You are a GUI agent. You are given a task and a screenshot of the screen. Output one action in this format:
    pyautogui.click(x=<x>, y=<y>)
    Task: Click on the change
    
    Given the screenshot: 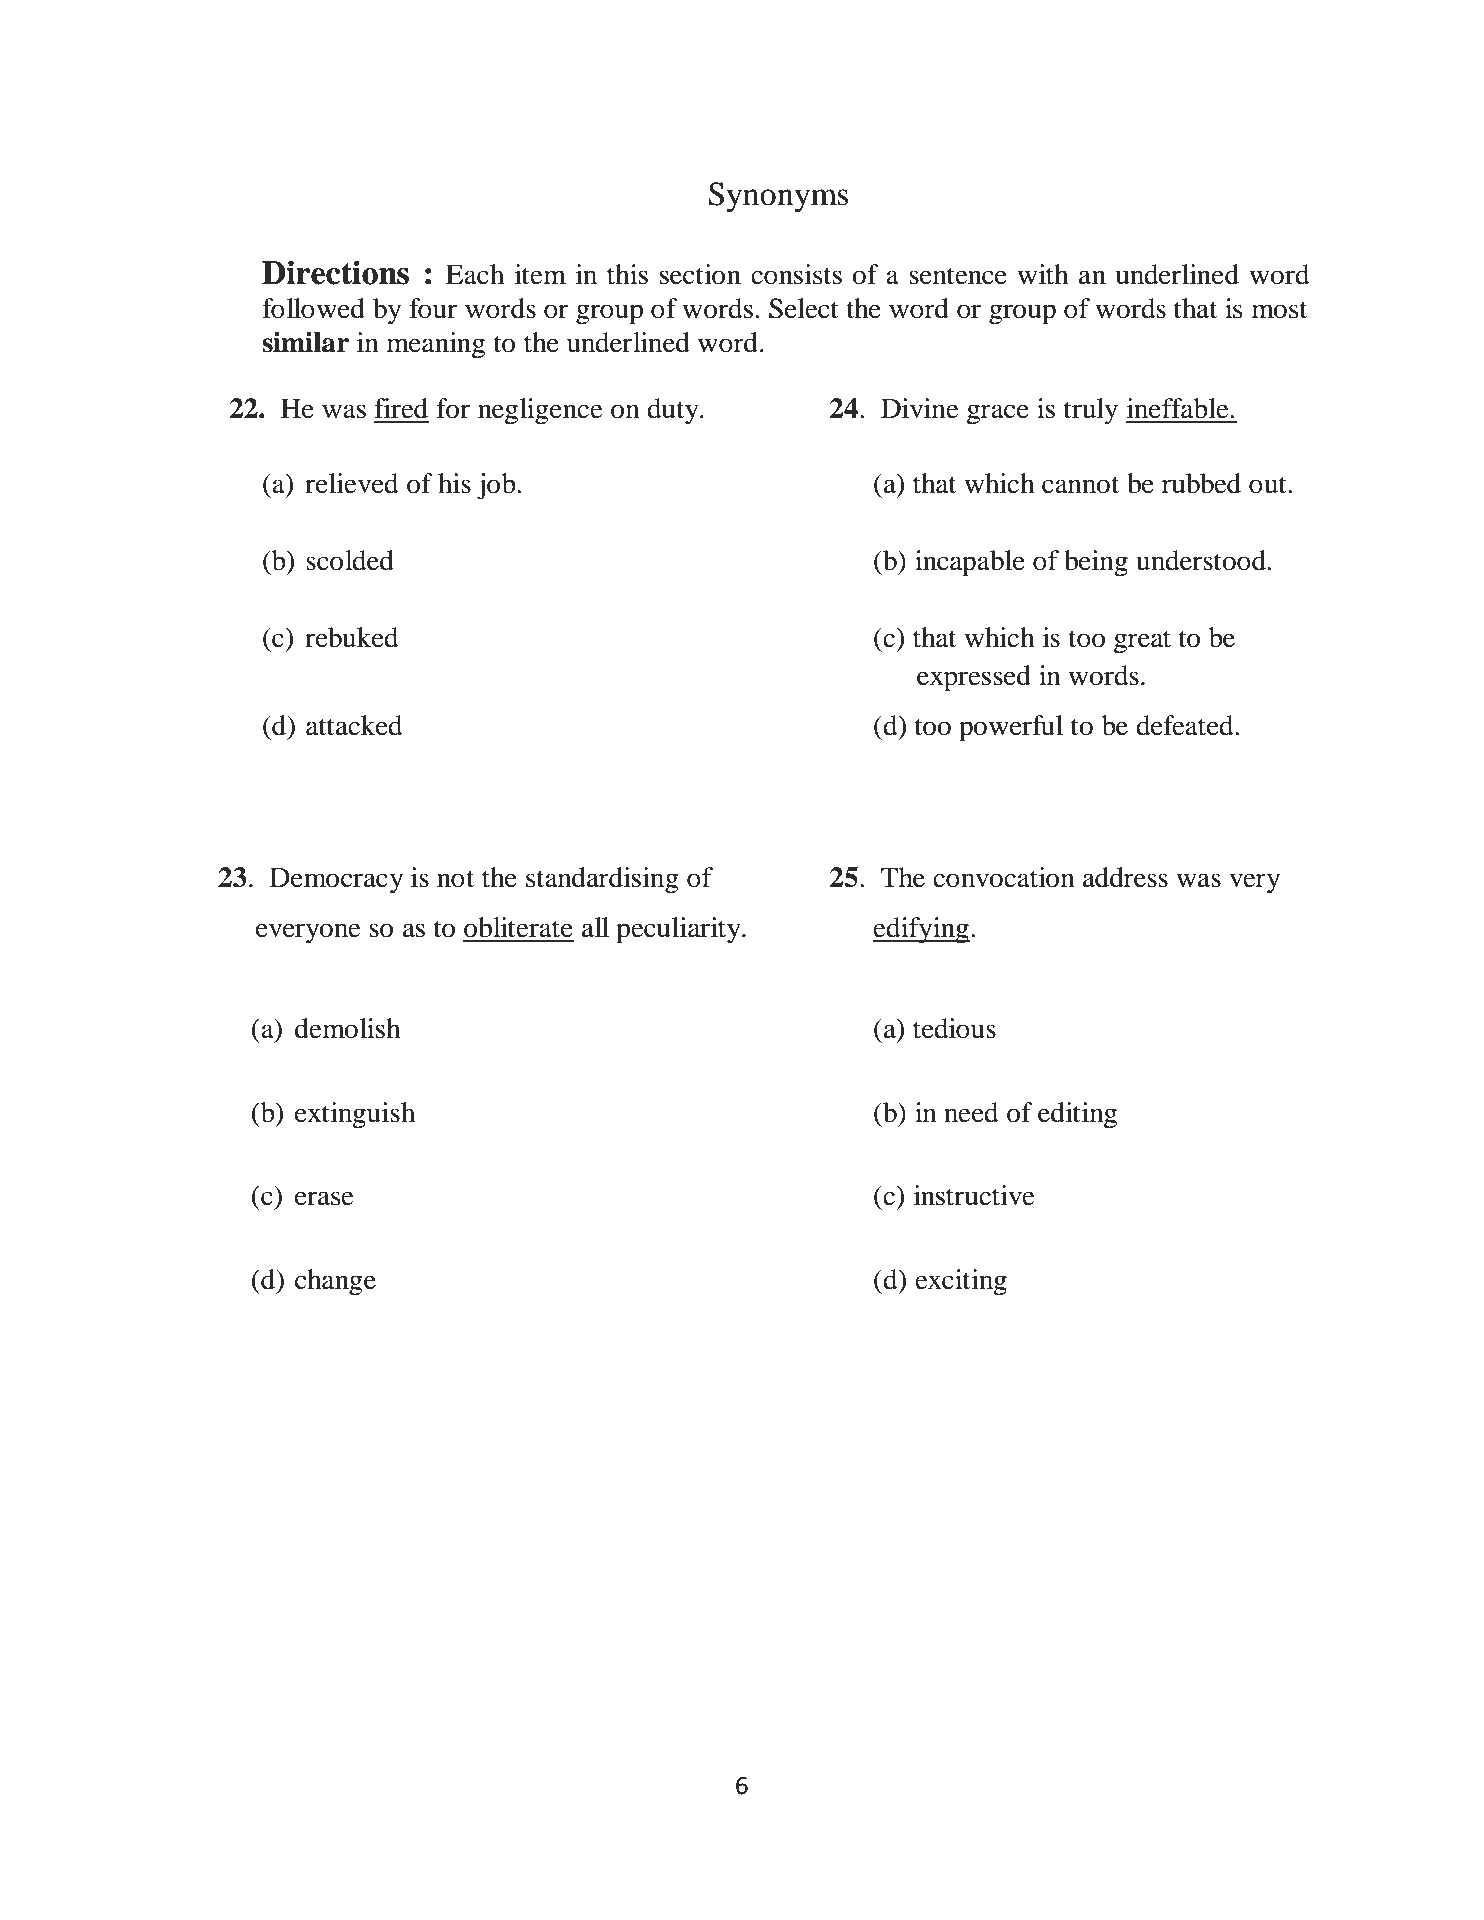 What is the action you would take?
    pyautogui.click(x=335, y=1282)
